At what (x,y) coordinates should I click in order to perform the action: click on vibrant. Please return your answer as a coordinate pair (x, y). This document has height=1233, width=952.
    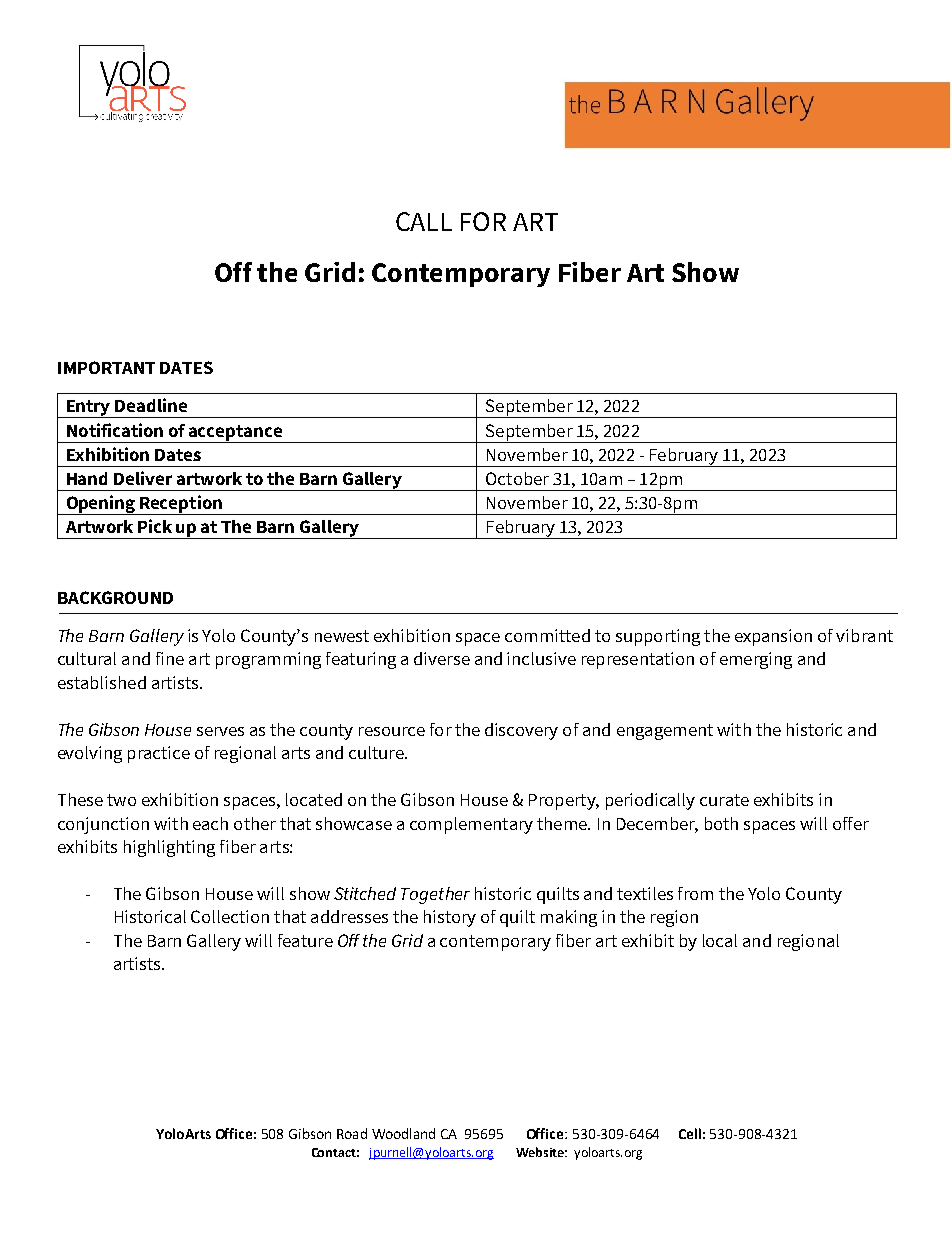
    Looking at the image, I should click on (864, 635).
